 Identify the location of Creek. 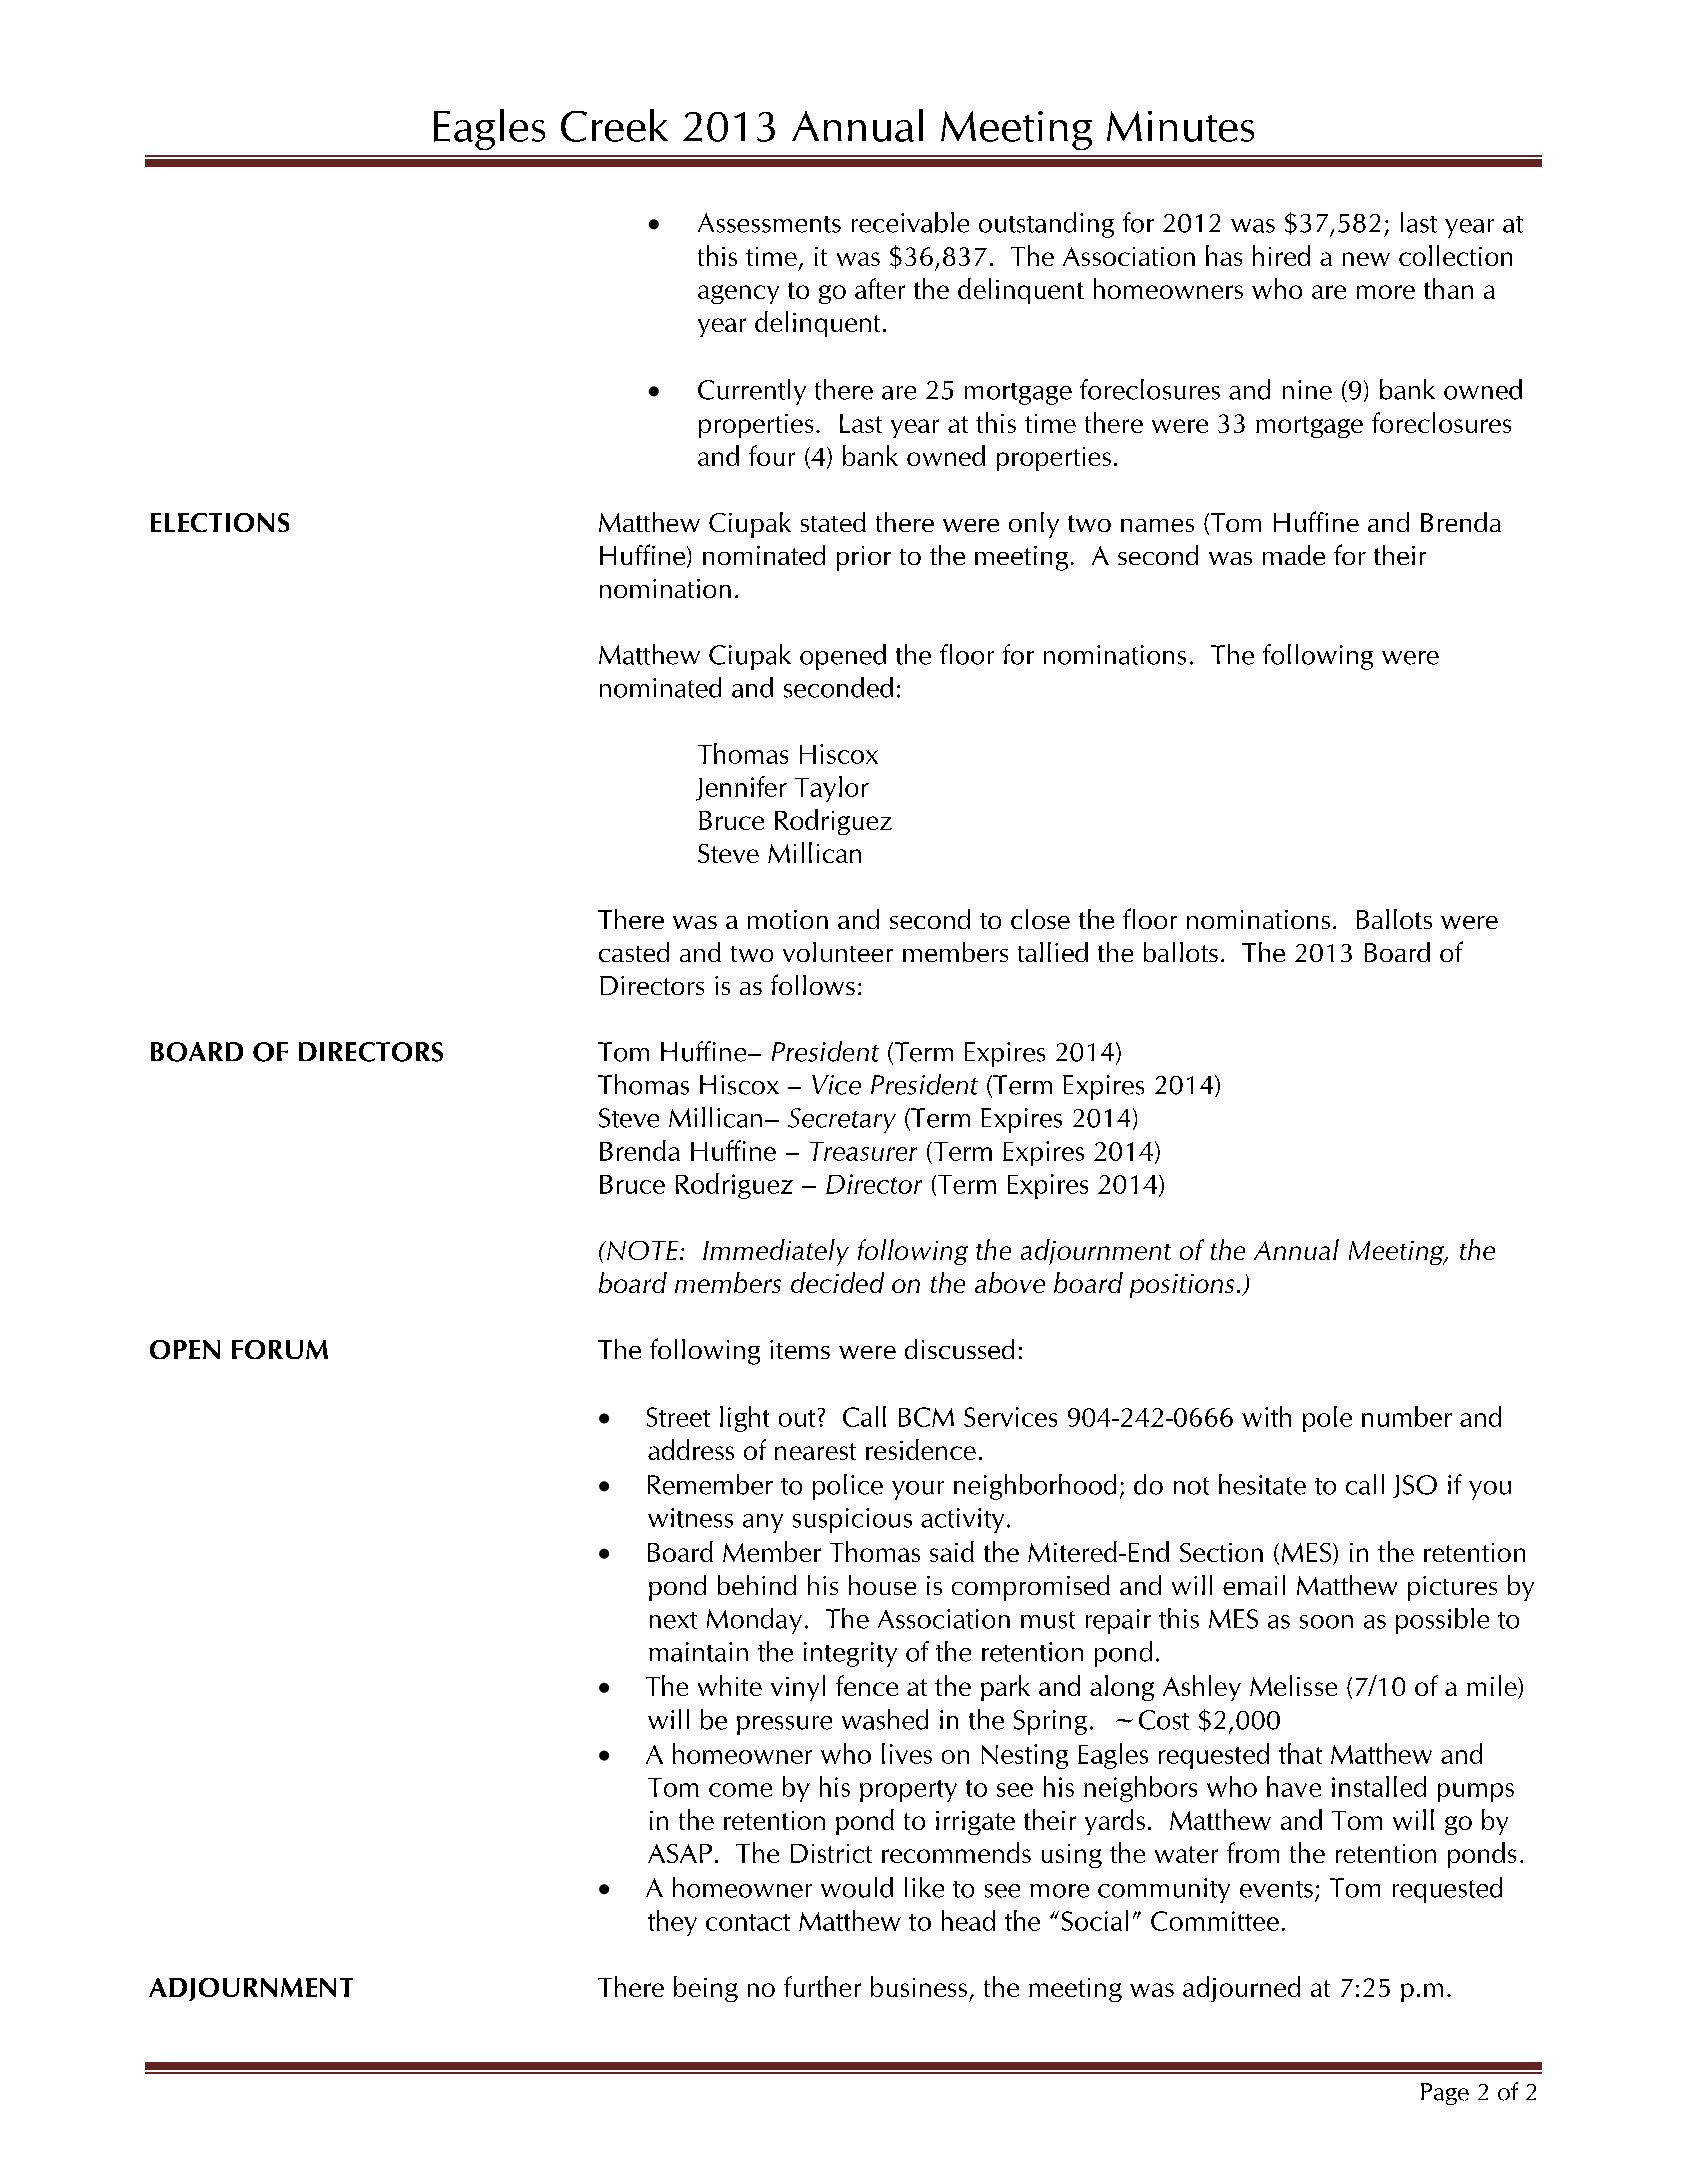
(614, 125).
